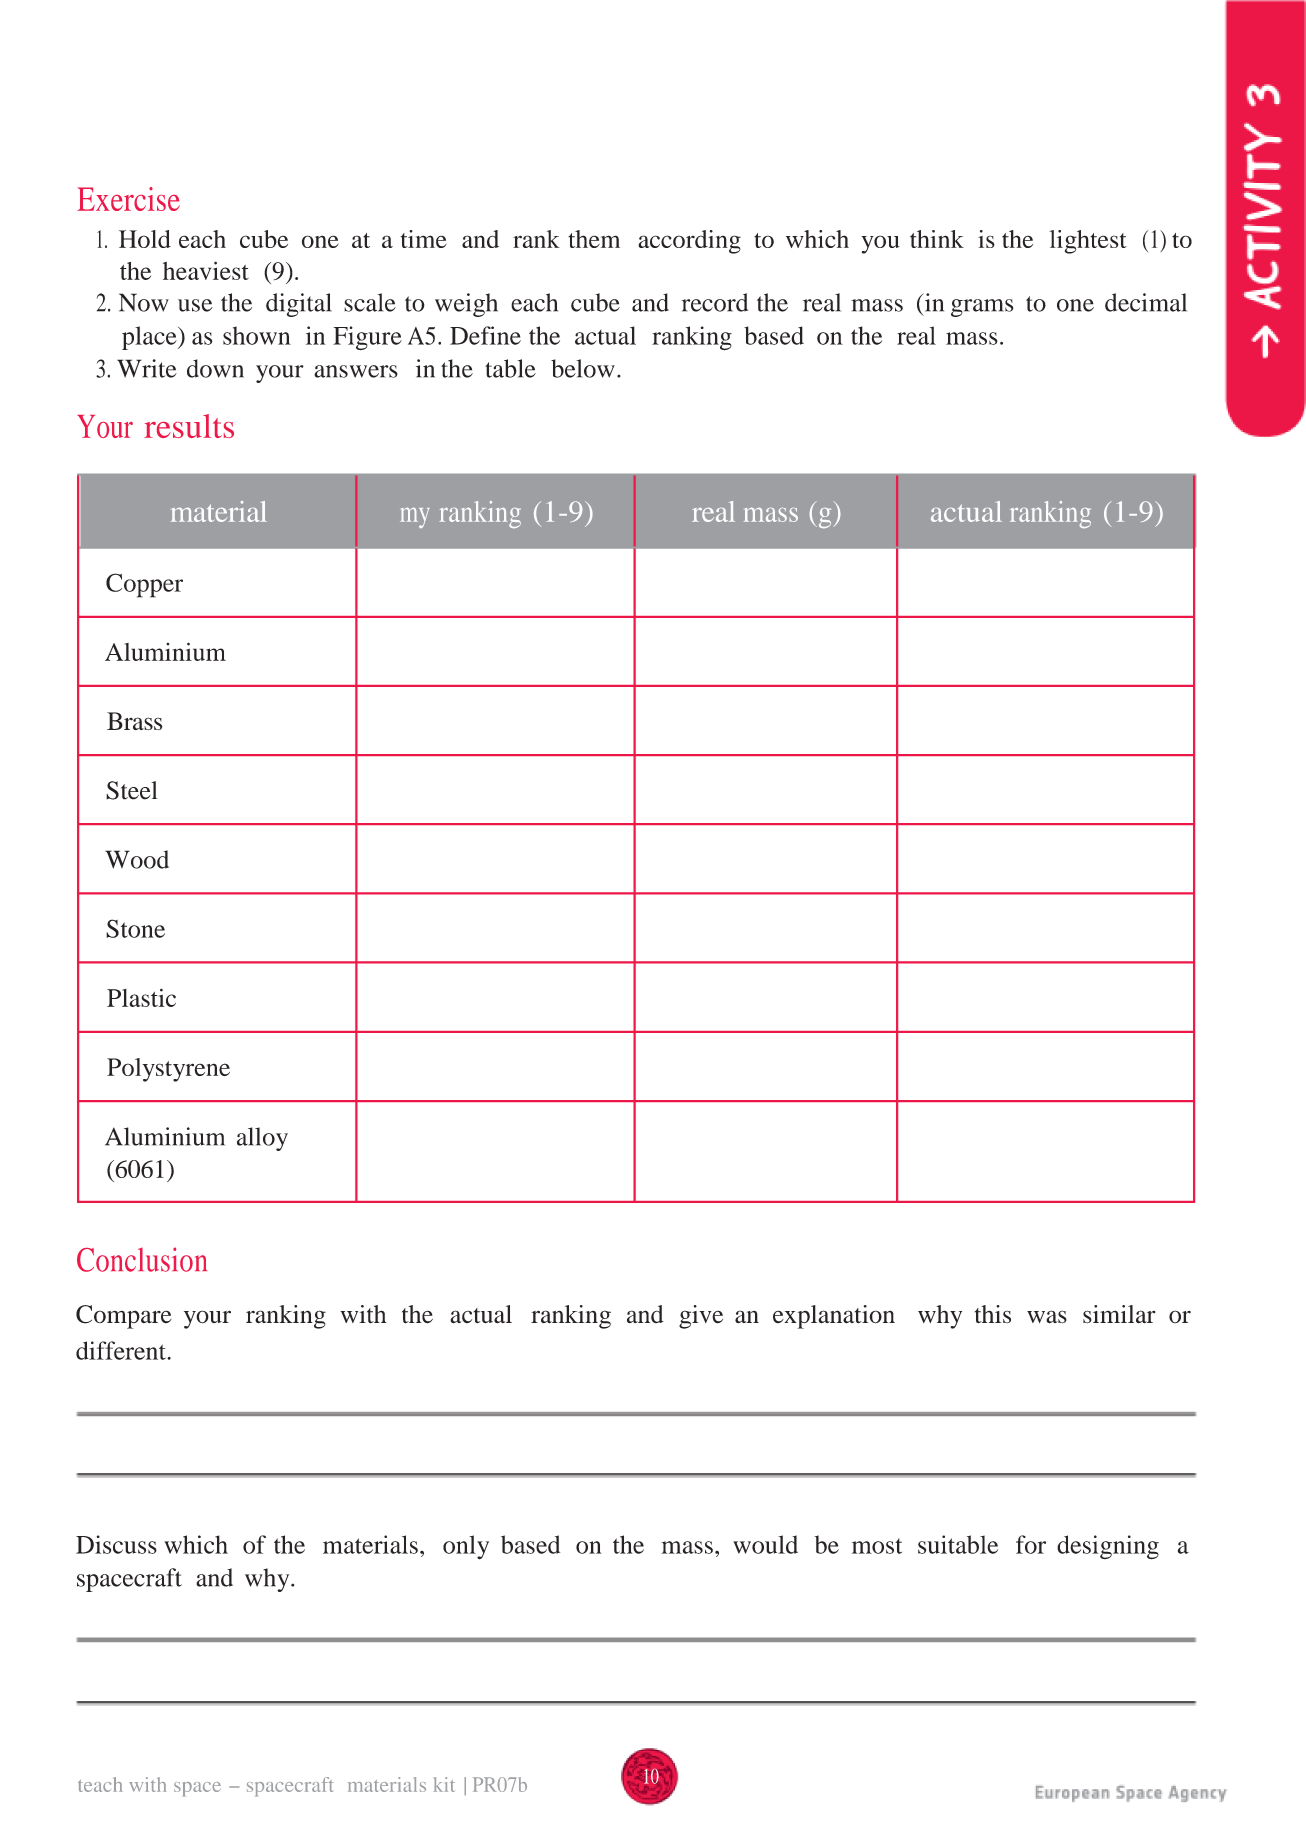 This screenshot has height=1846, width=1306. What do you see at coordinates (206, 270) in the screenshot?
I see `heaviest` at bounding box center [206, 270].
